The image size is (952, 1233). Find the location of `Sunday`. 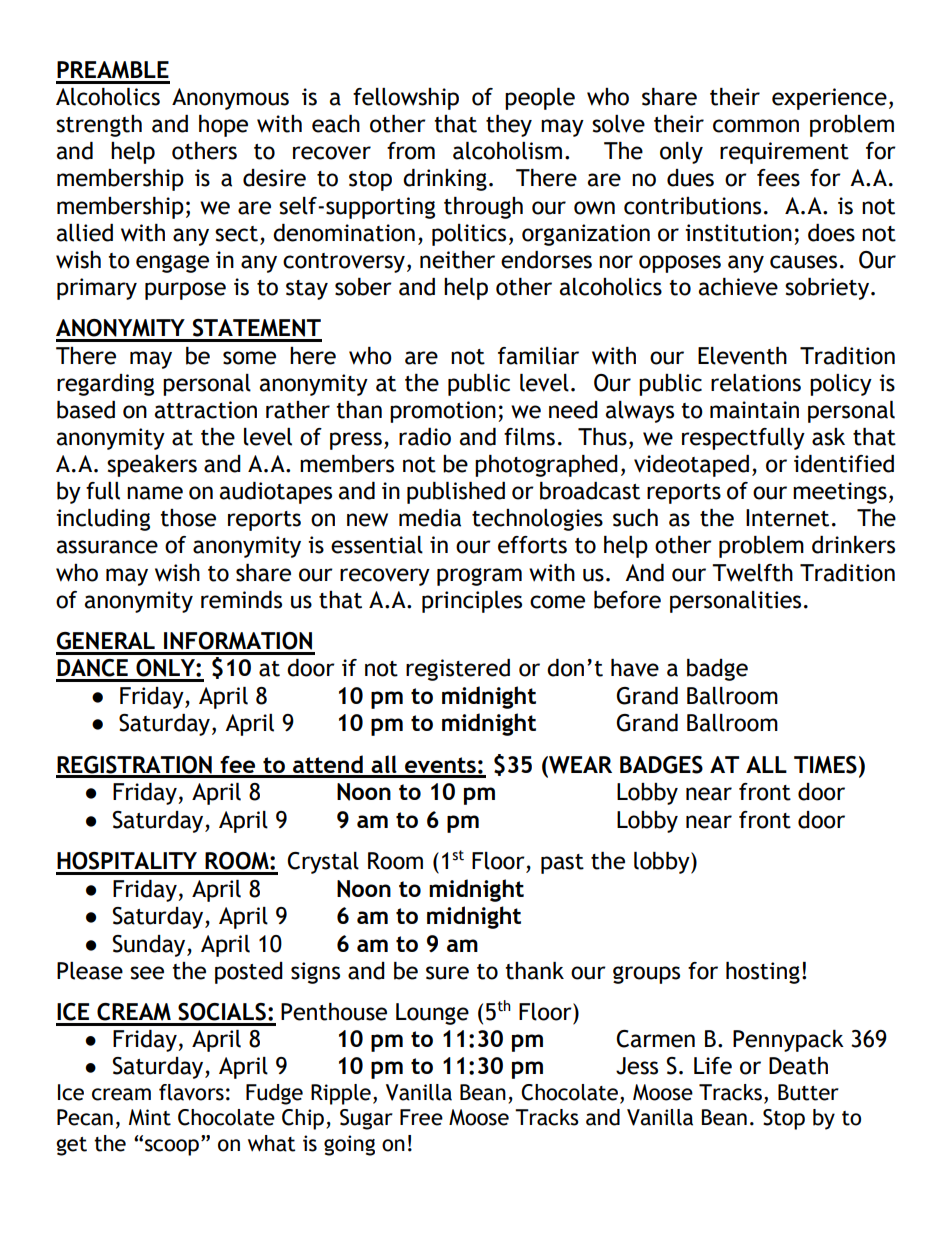

Sunday is located at coordinates (150, 946).
